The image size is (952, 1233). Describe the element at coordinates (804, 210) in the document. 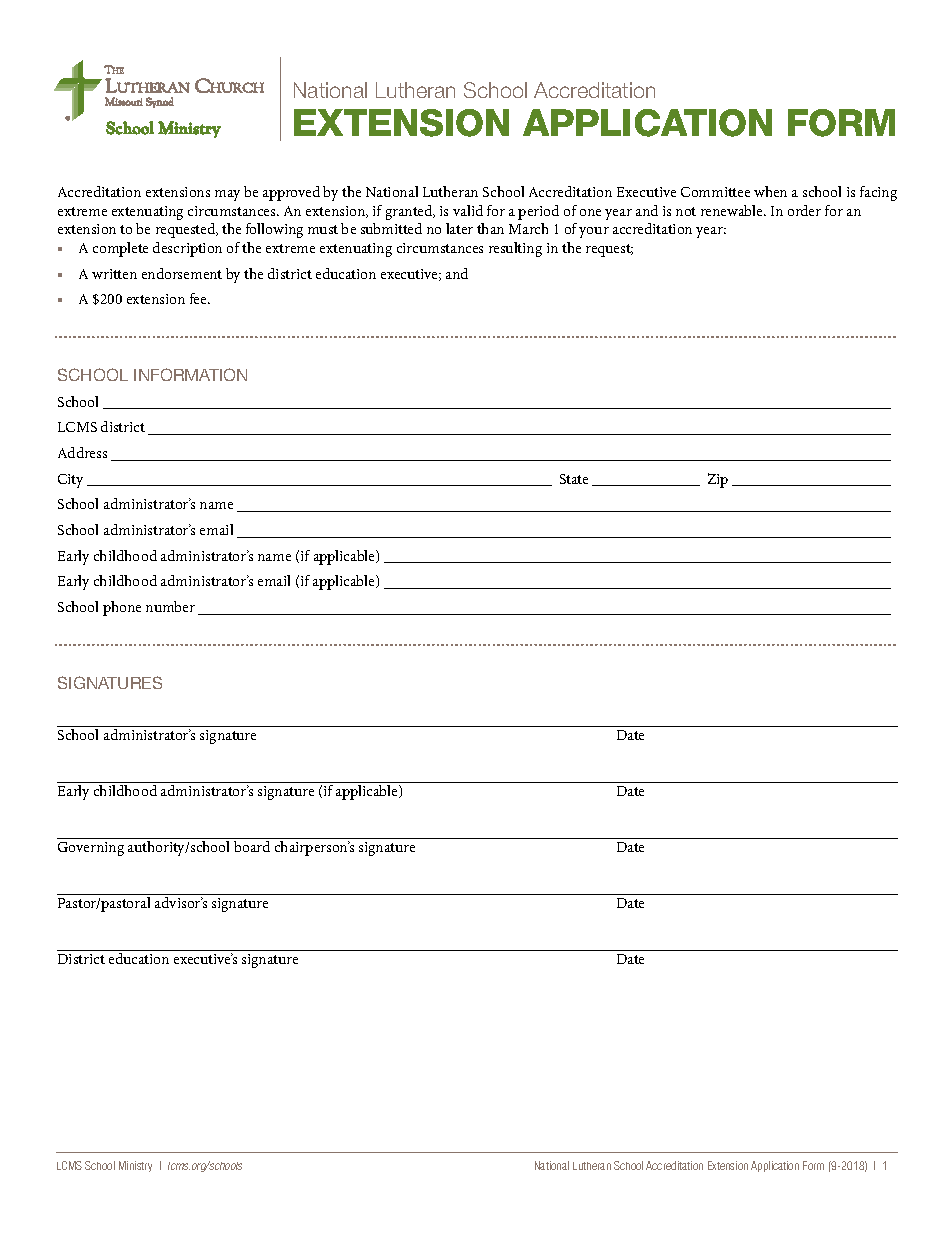

I see `order` at that location.
